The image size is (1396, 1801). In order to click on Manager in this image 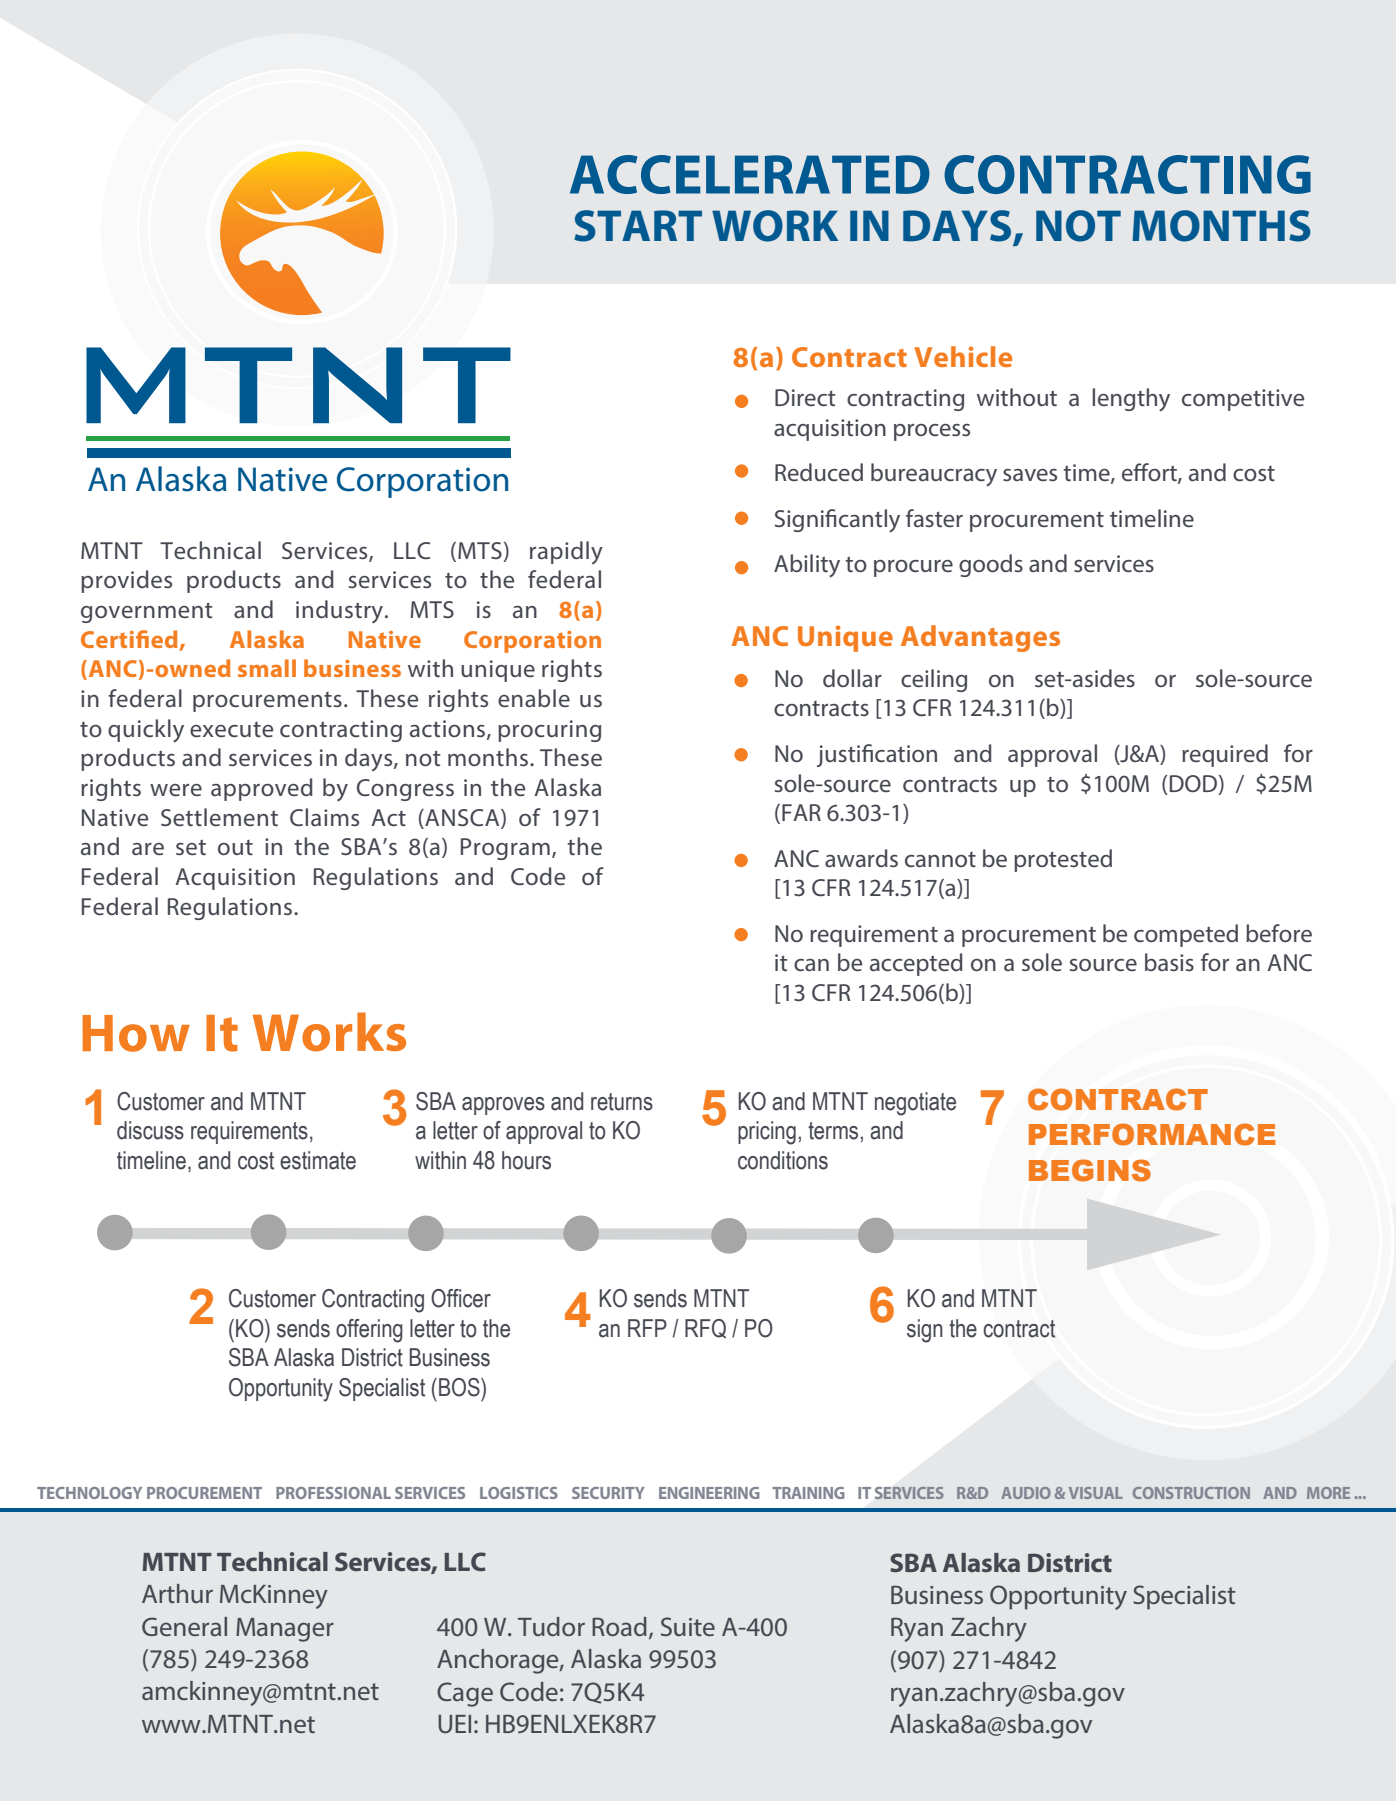, I will do `click(285, 1630)`.
